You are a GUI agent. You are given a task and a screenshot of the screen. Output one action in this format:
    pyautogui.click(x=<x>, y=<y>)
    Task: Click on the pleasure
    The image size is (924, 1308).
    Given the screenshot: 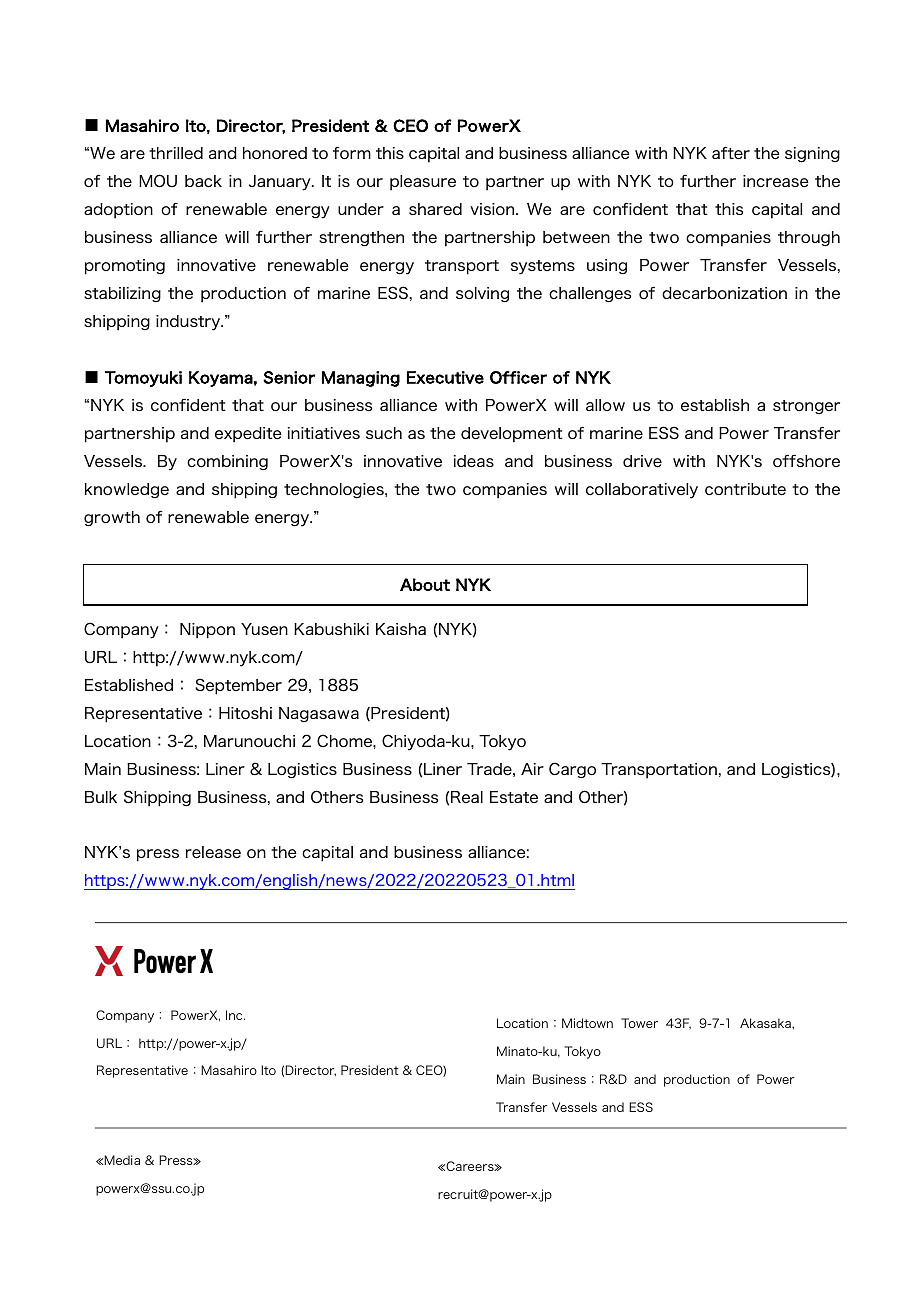 What is the action you would take?
    pyautogui.click(x=423, y=183)
